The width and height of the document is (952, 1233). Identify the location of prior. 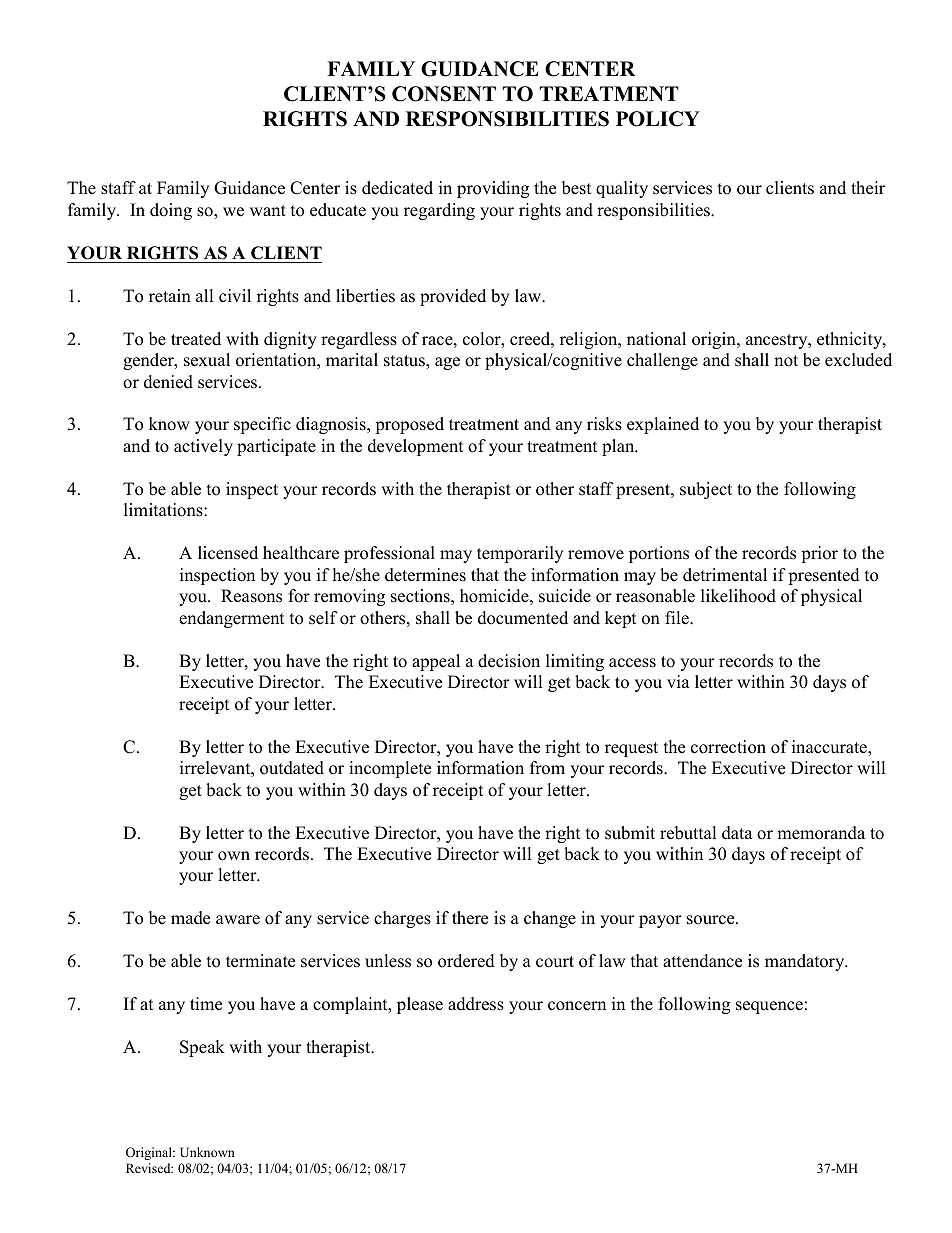
(819, 554).
